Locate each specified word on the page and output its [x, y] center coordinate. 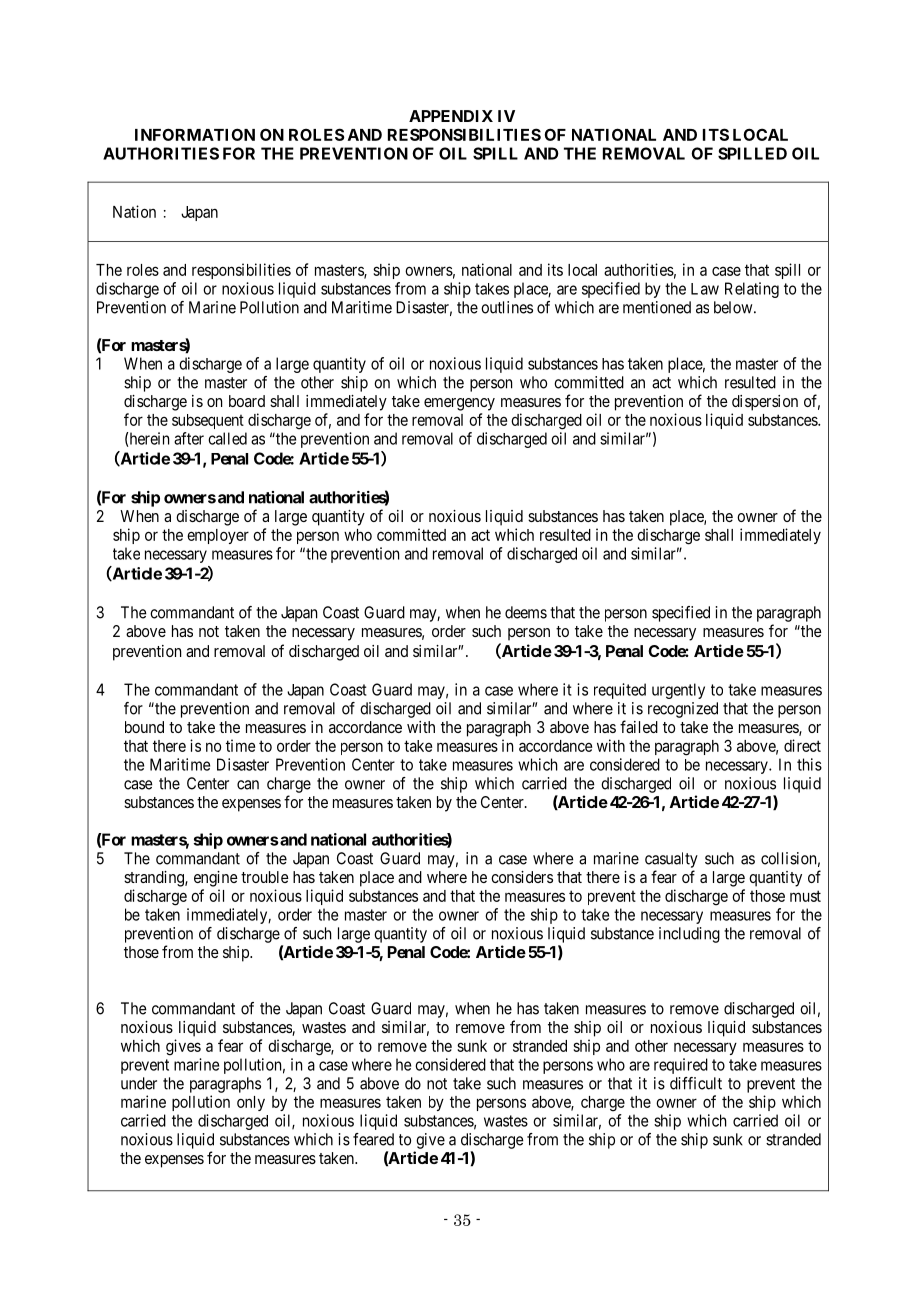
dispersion [765, 403]
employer [218, 536]
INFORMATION [195, 134]
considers [522, 877]
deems [526, 612]
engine [216, 879]
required [681, 1066]
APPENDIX [451, 116]
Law [705, 289]
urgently [678, 691]
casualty [671, 860]
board [247, 401]
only [251, 1103]
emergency [459, 404]
